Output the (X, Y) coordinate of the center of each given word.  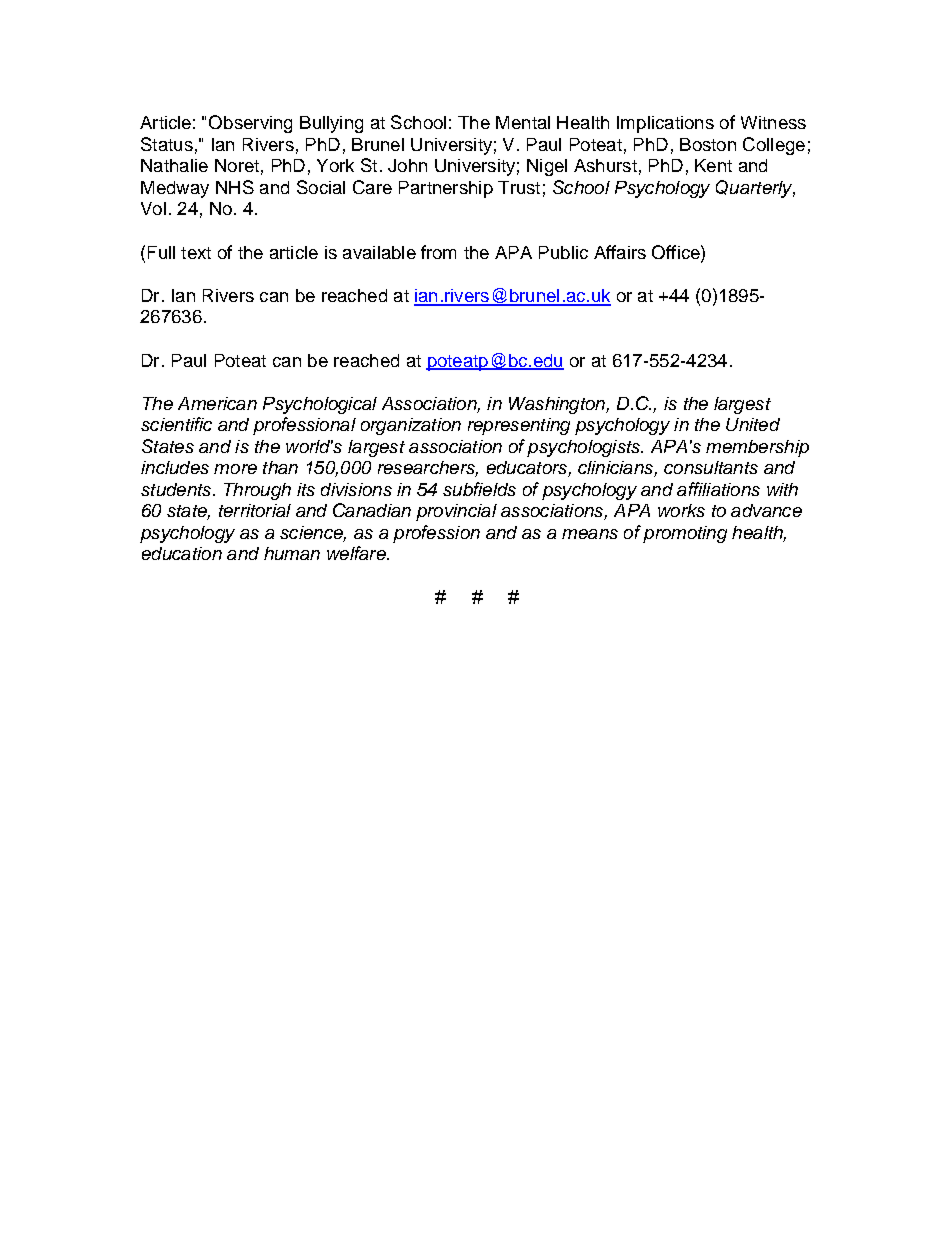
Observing (250, 124)
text (196, 253)
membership (757, 448)
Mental (523, 122)
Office (677, 252)
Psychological (320, 405)
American (217, 403)
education (182, 553)
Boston (708, 144)
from (438, 252)
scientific (176, 424)
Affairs (620, 252)
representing (519, 426)
